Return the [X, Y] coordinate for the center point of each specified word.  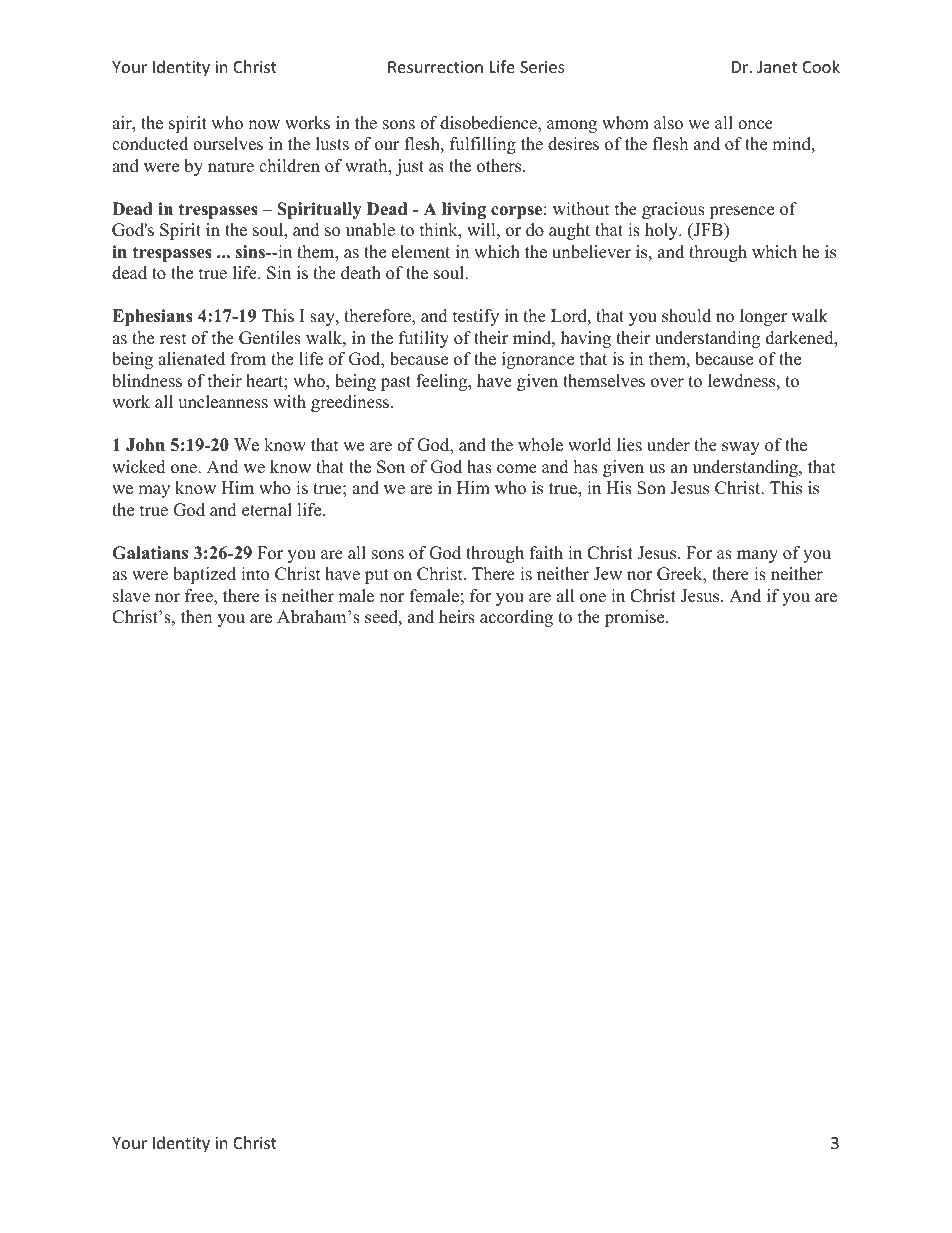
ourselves [228, 144]
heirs [457, 617]
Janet [777, 67]
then [196, 617]
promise [636, 618]
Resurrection [435, 67]
